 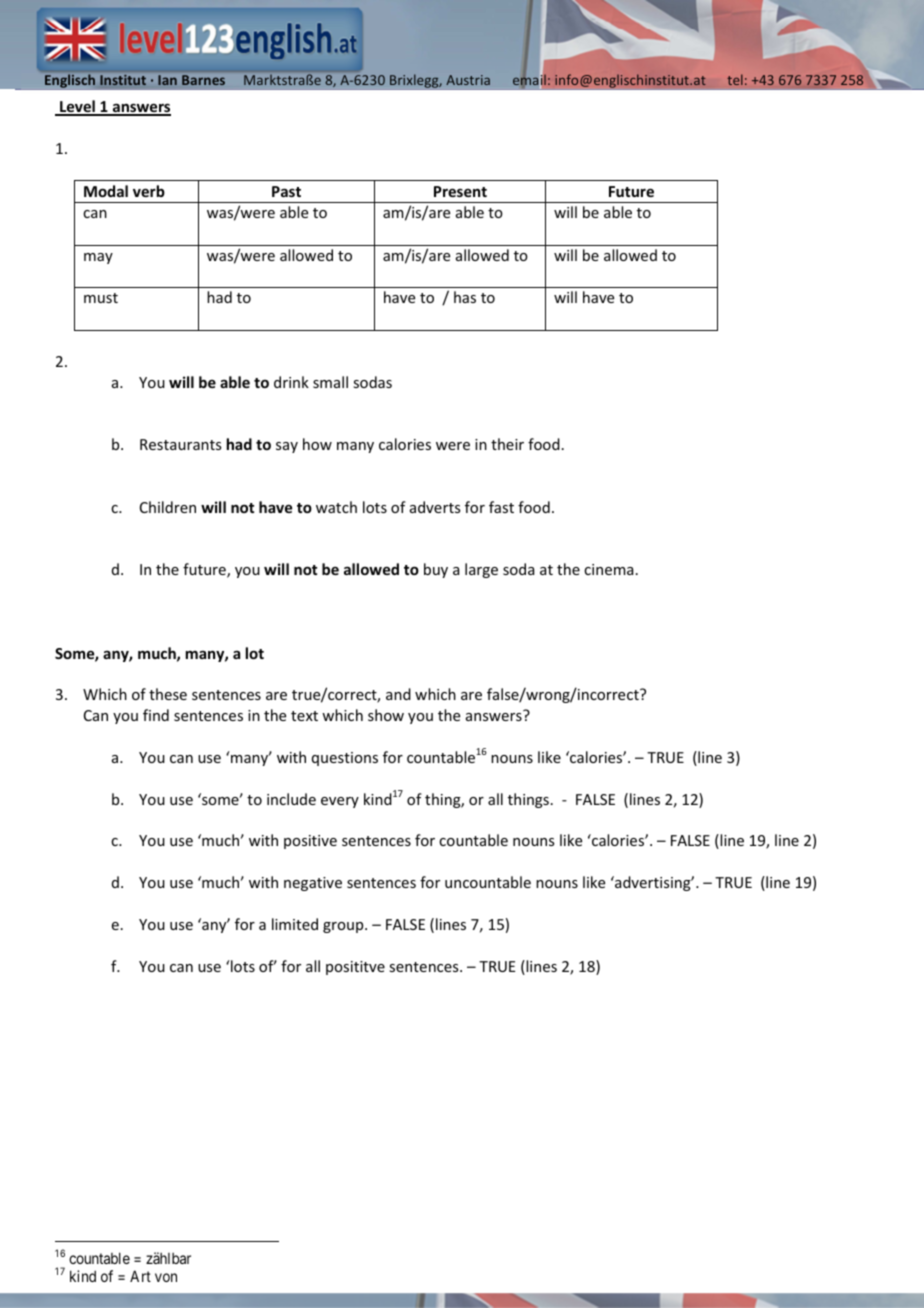 I want to click on negative, so click(x=313, y=884).
